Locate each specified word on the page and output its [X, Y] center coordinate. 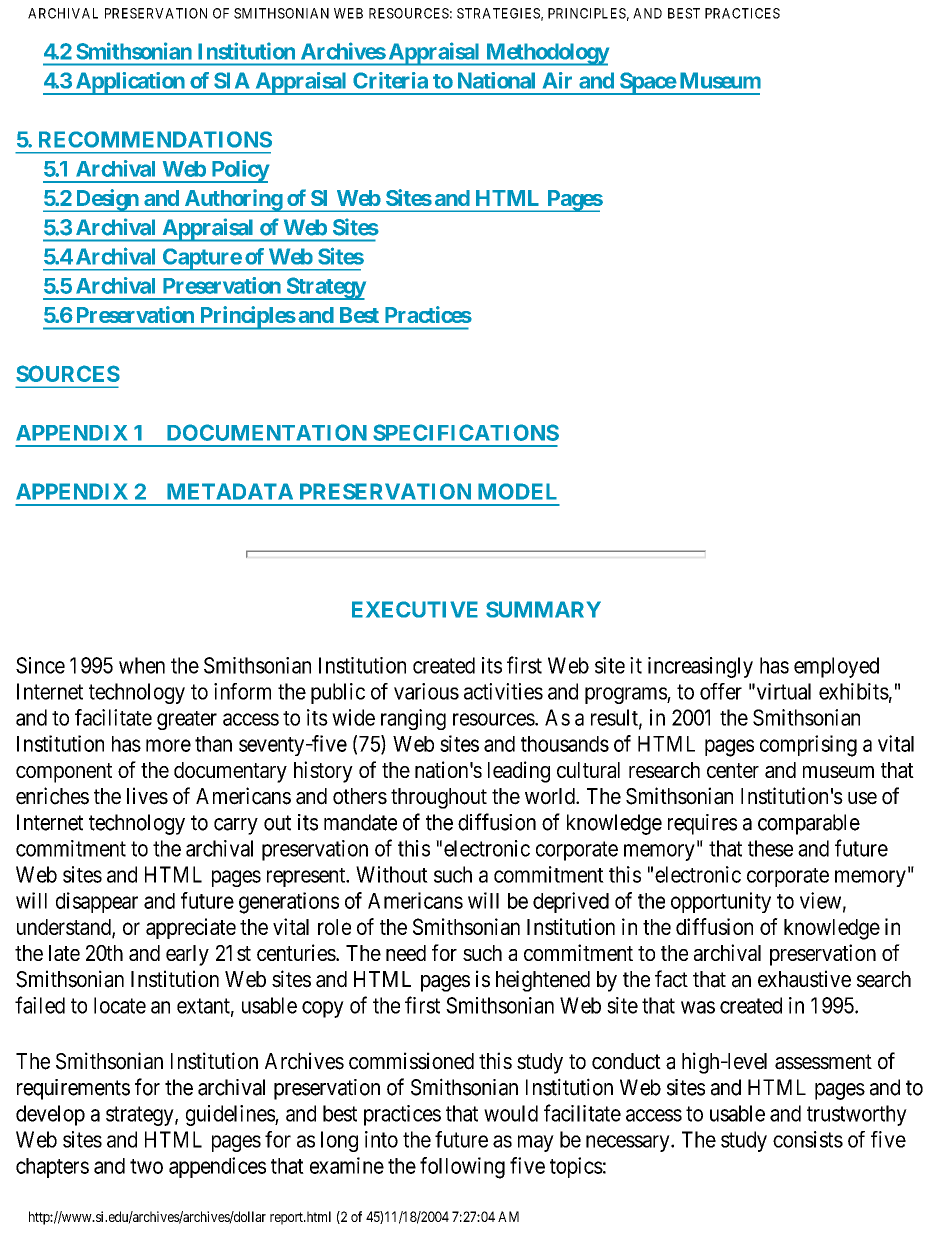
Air [557, 80]
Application [129, 83]
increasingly [700, 667]
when [142, 665]
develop [50, 1115]
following [462, 1168]
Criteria [390, 80]
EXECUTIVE [415, 609]
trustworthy [857, 1115]
